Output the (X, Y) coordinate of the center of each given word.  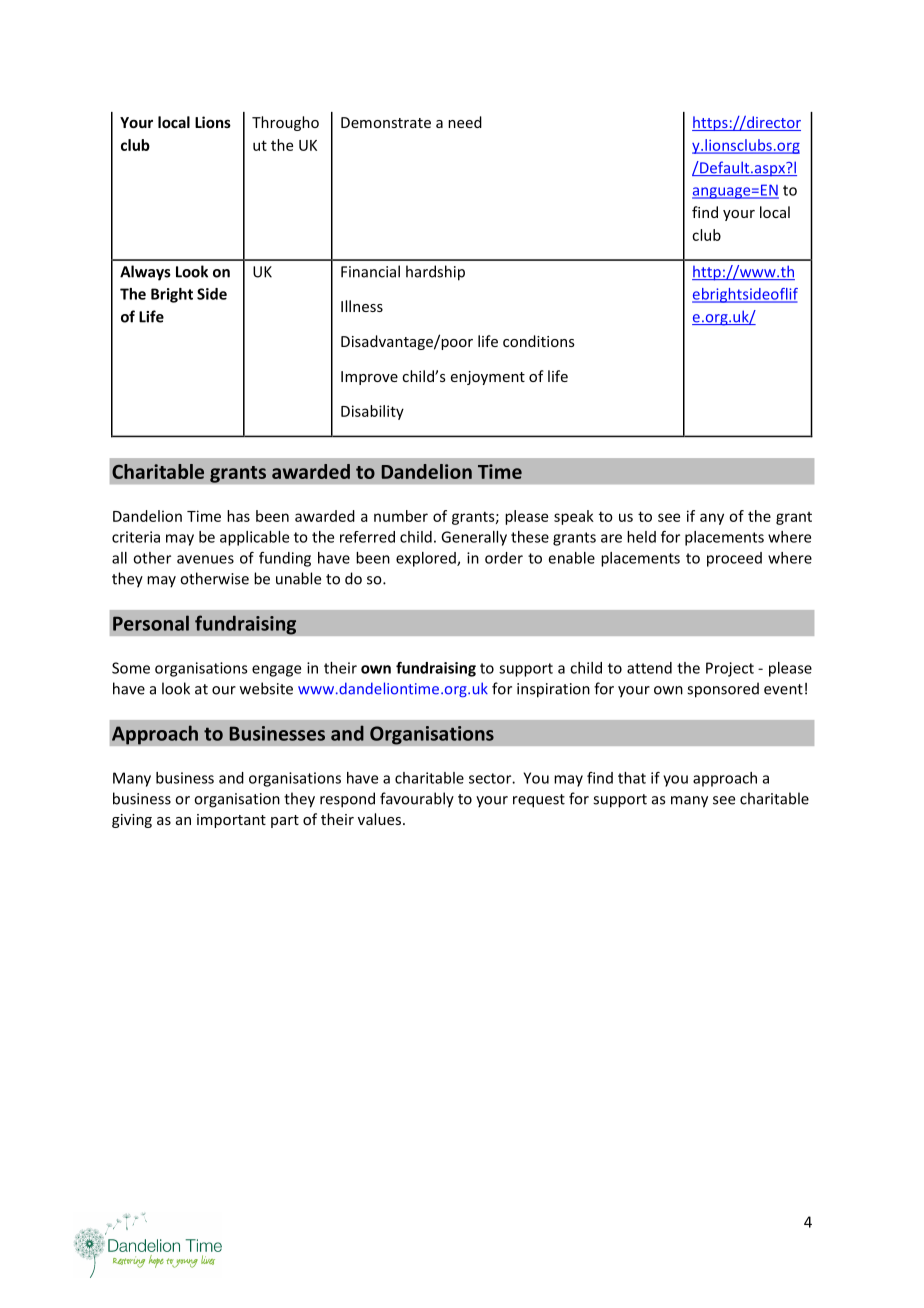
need (465, 122)
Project (730, 669)
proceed (734, 559)
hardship (435, 273)
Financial (370, 271)
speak (574, 517)
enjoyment (488, 378)
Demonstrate (386, 122)
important (231, 821)
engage (276, 671)
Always (145, 273)
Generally (474, 538)
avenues (205, 559)
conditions (539, 341)
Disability (372, 412)
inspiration (553, 690)
